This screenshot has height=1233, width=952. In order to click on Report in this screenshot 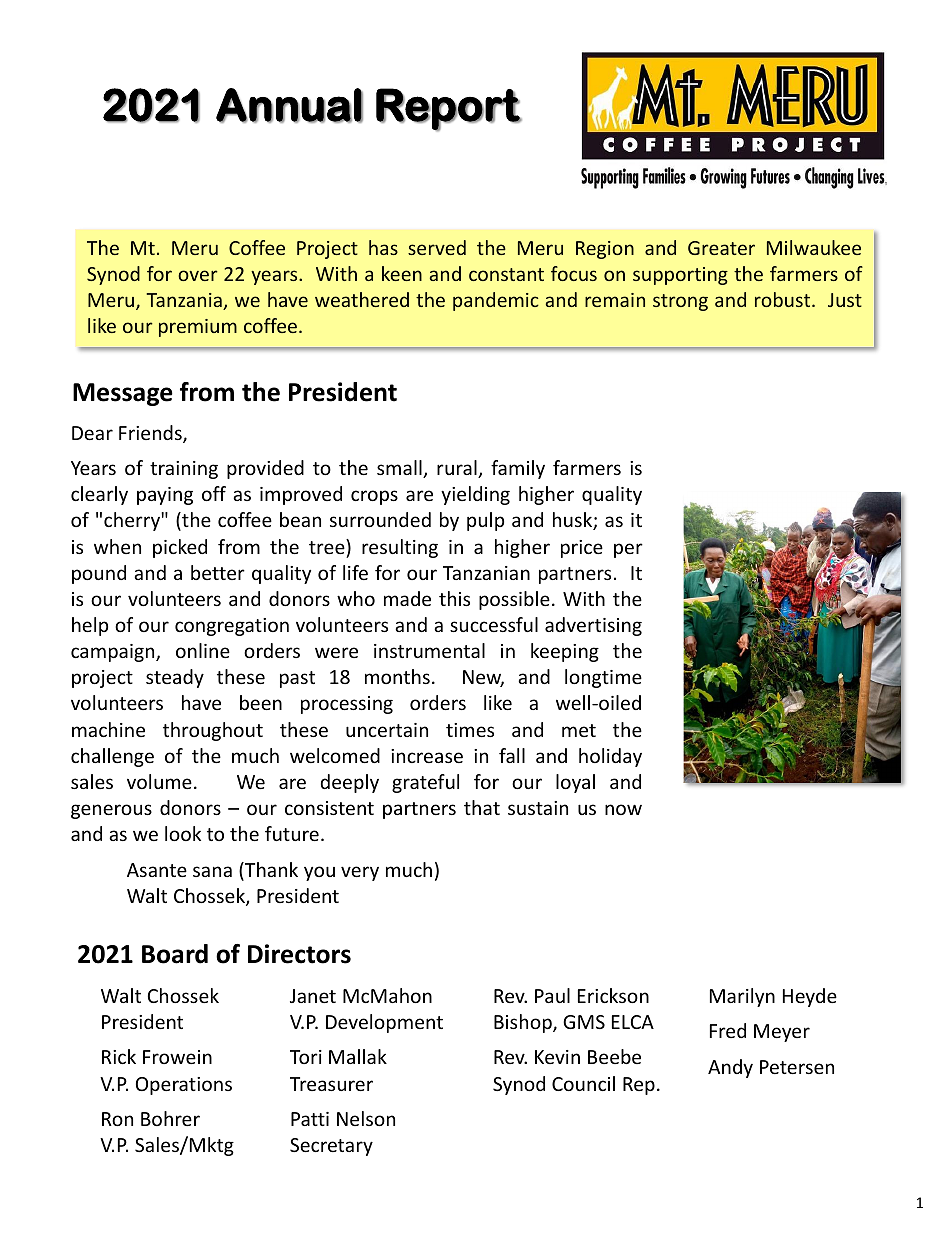, I will do `click(449, 110)`.
